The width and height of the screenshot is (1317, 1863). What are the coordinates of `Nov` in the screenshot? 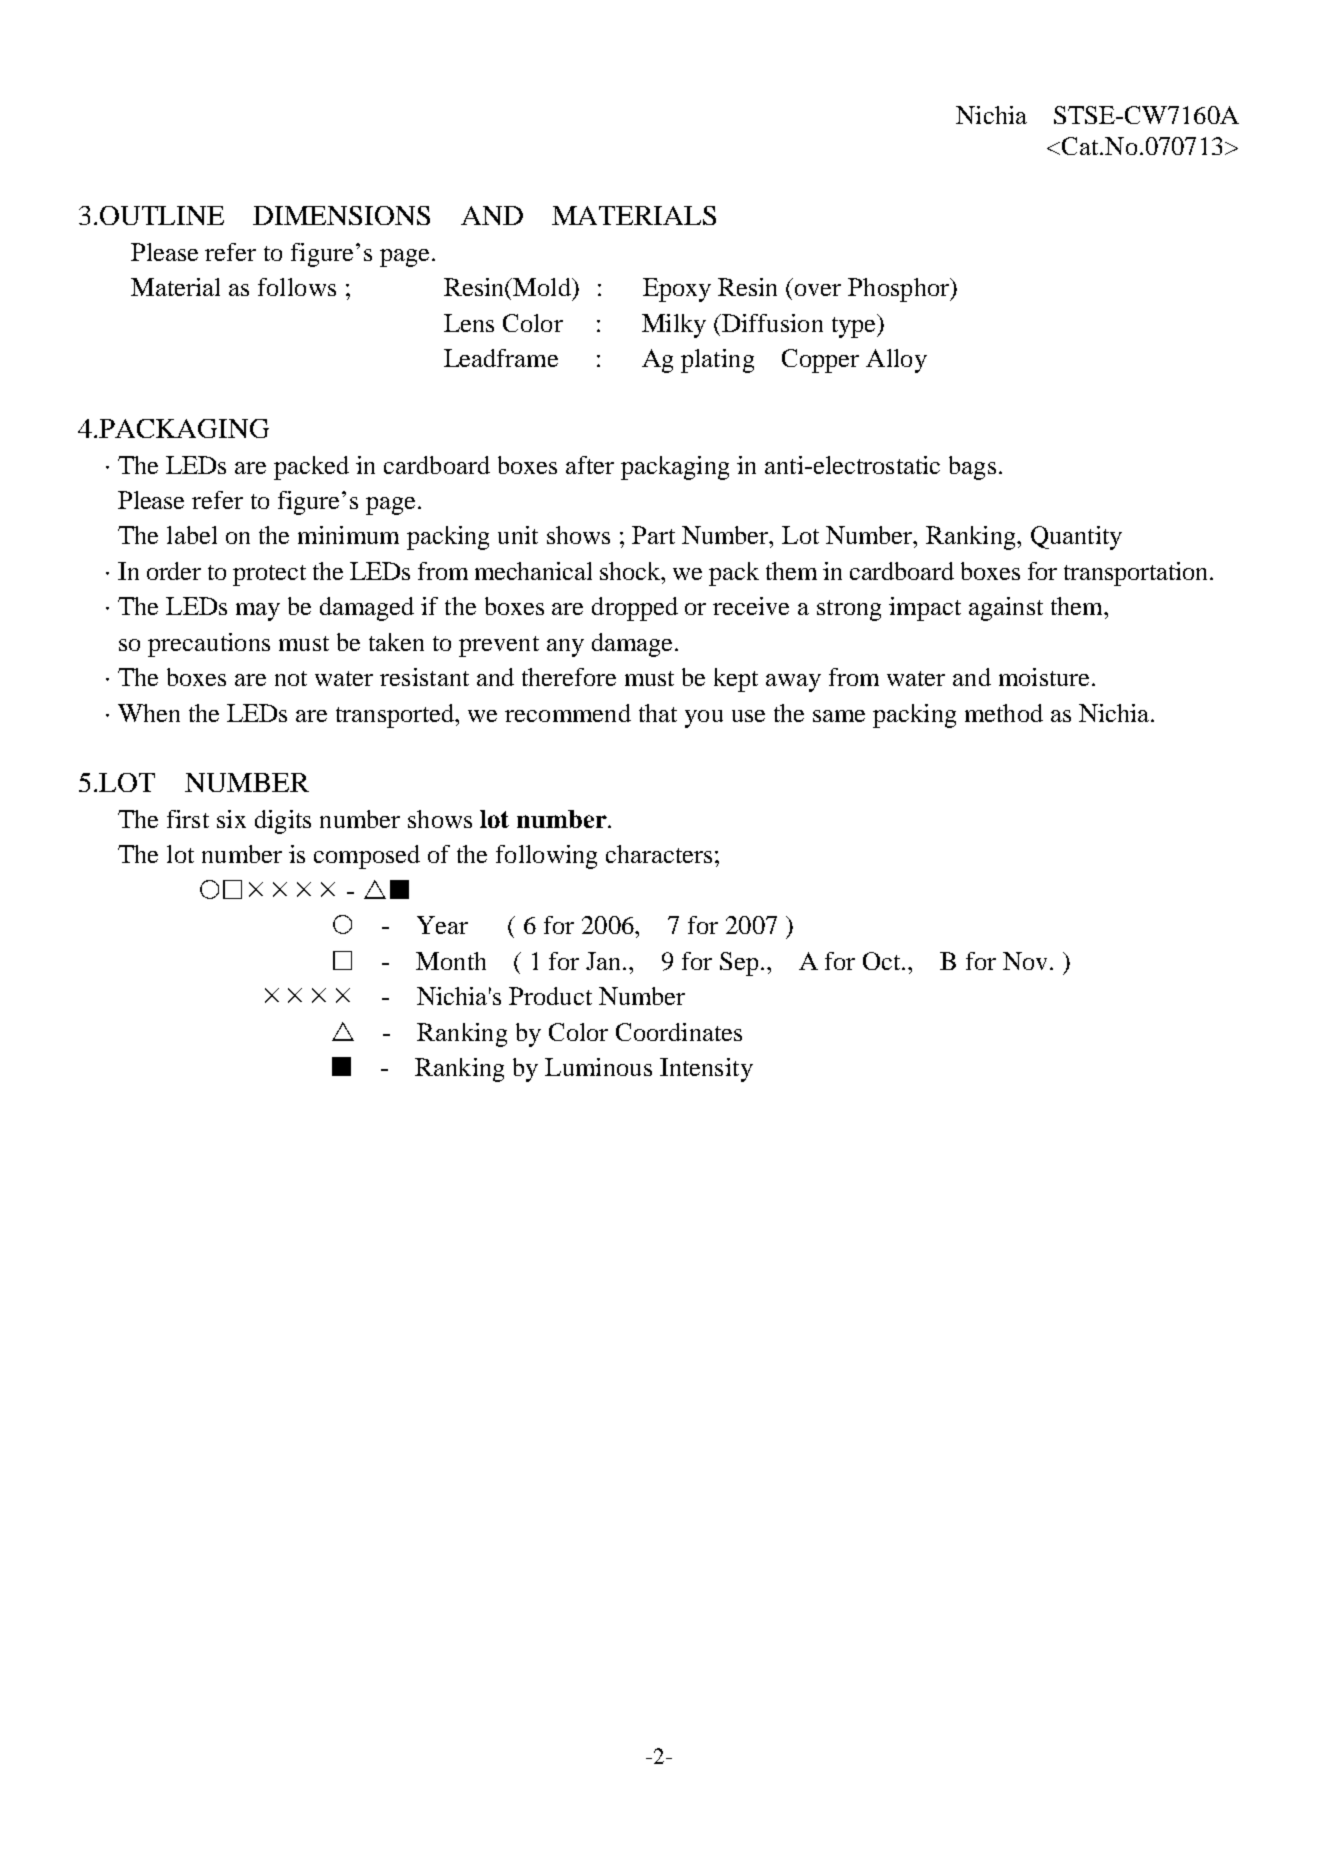 It's located at (1027, 961).
